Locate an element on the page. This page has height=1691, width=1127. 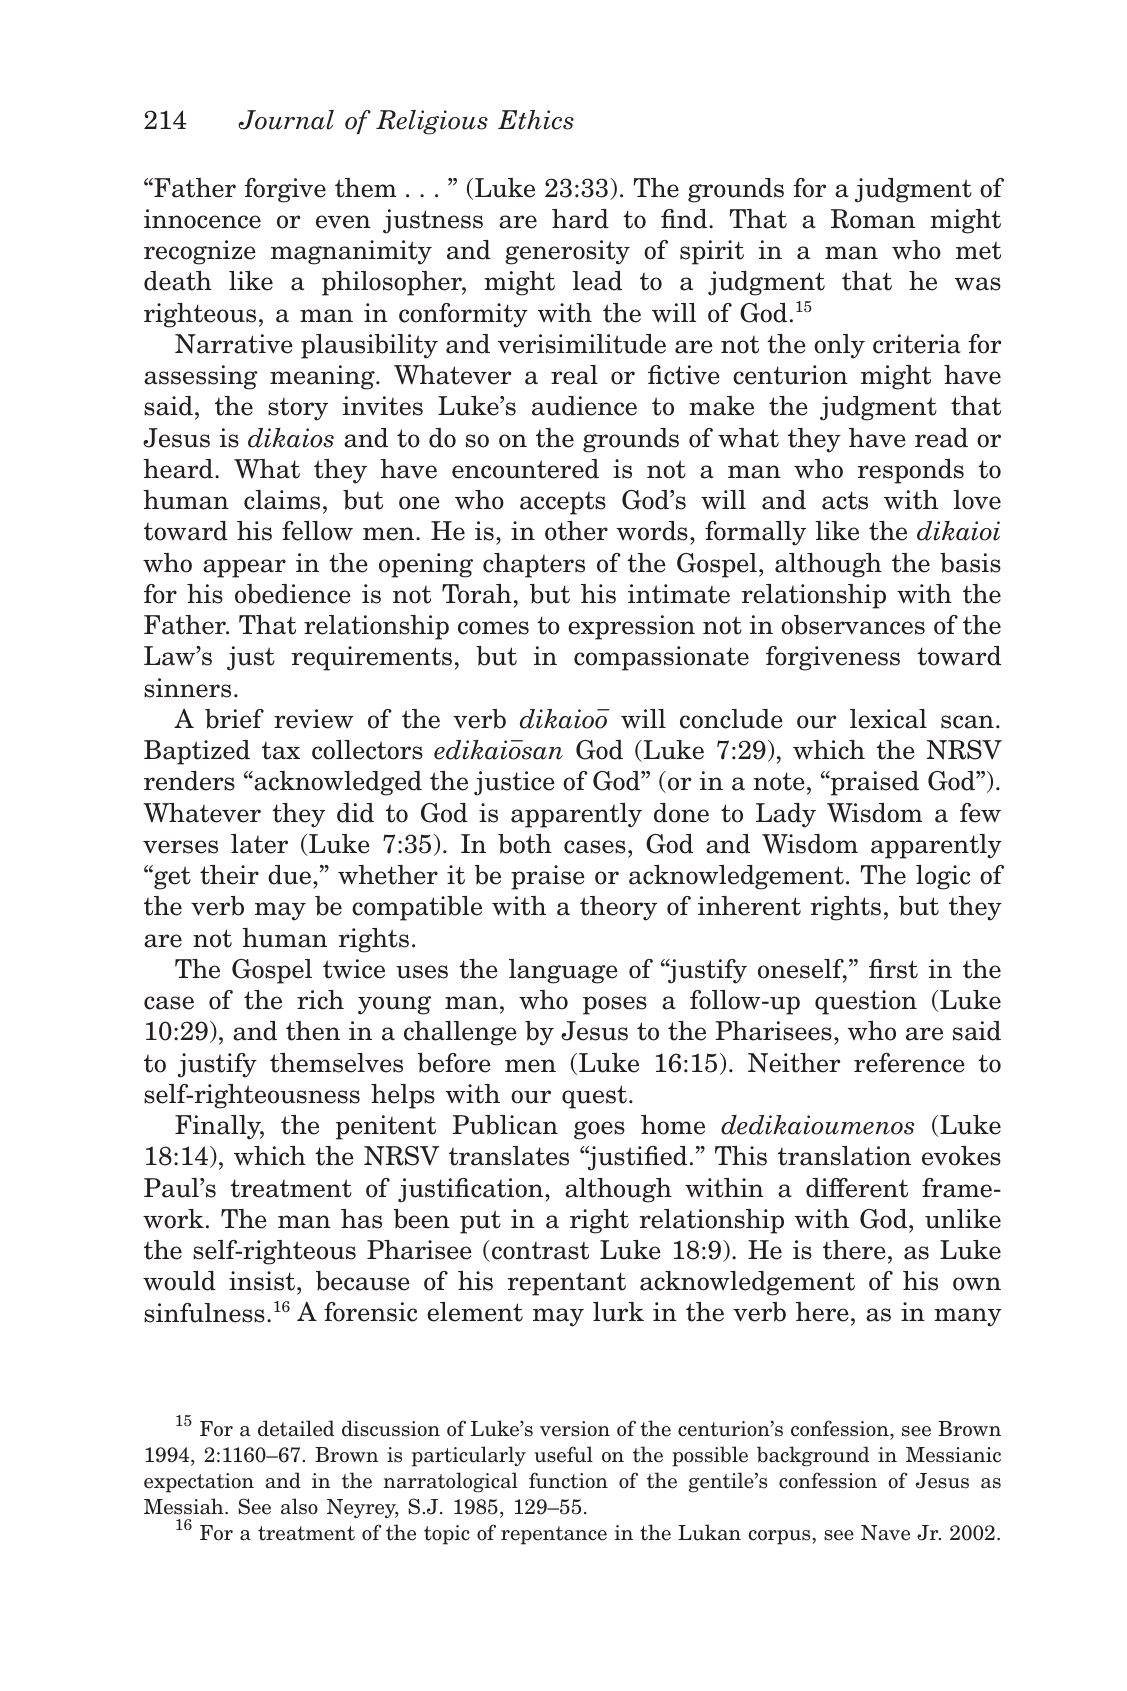
Journal is located at coordinates (286, 120).
